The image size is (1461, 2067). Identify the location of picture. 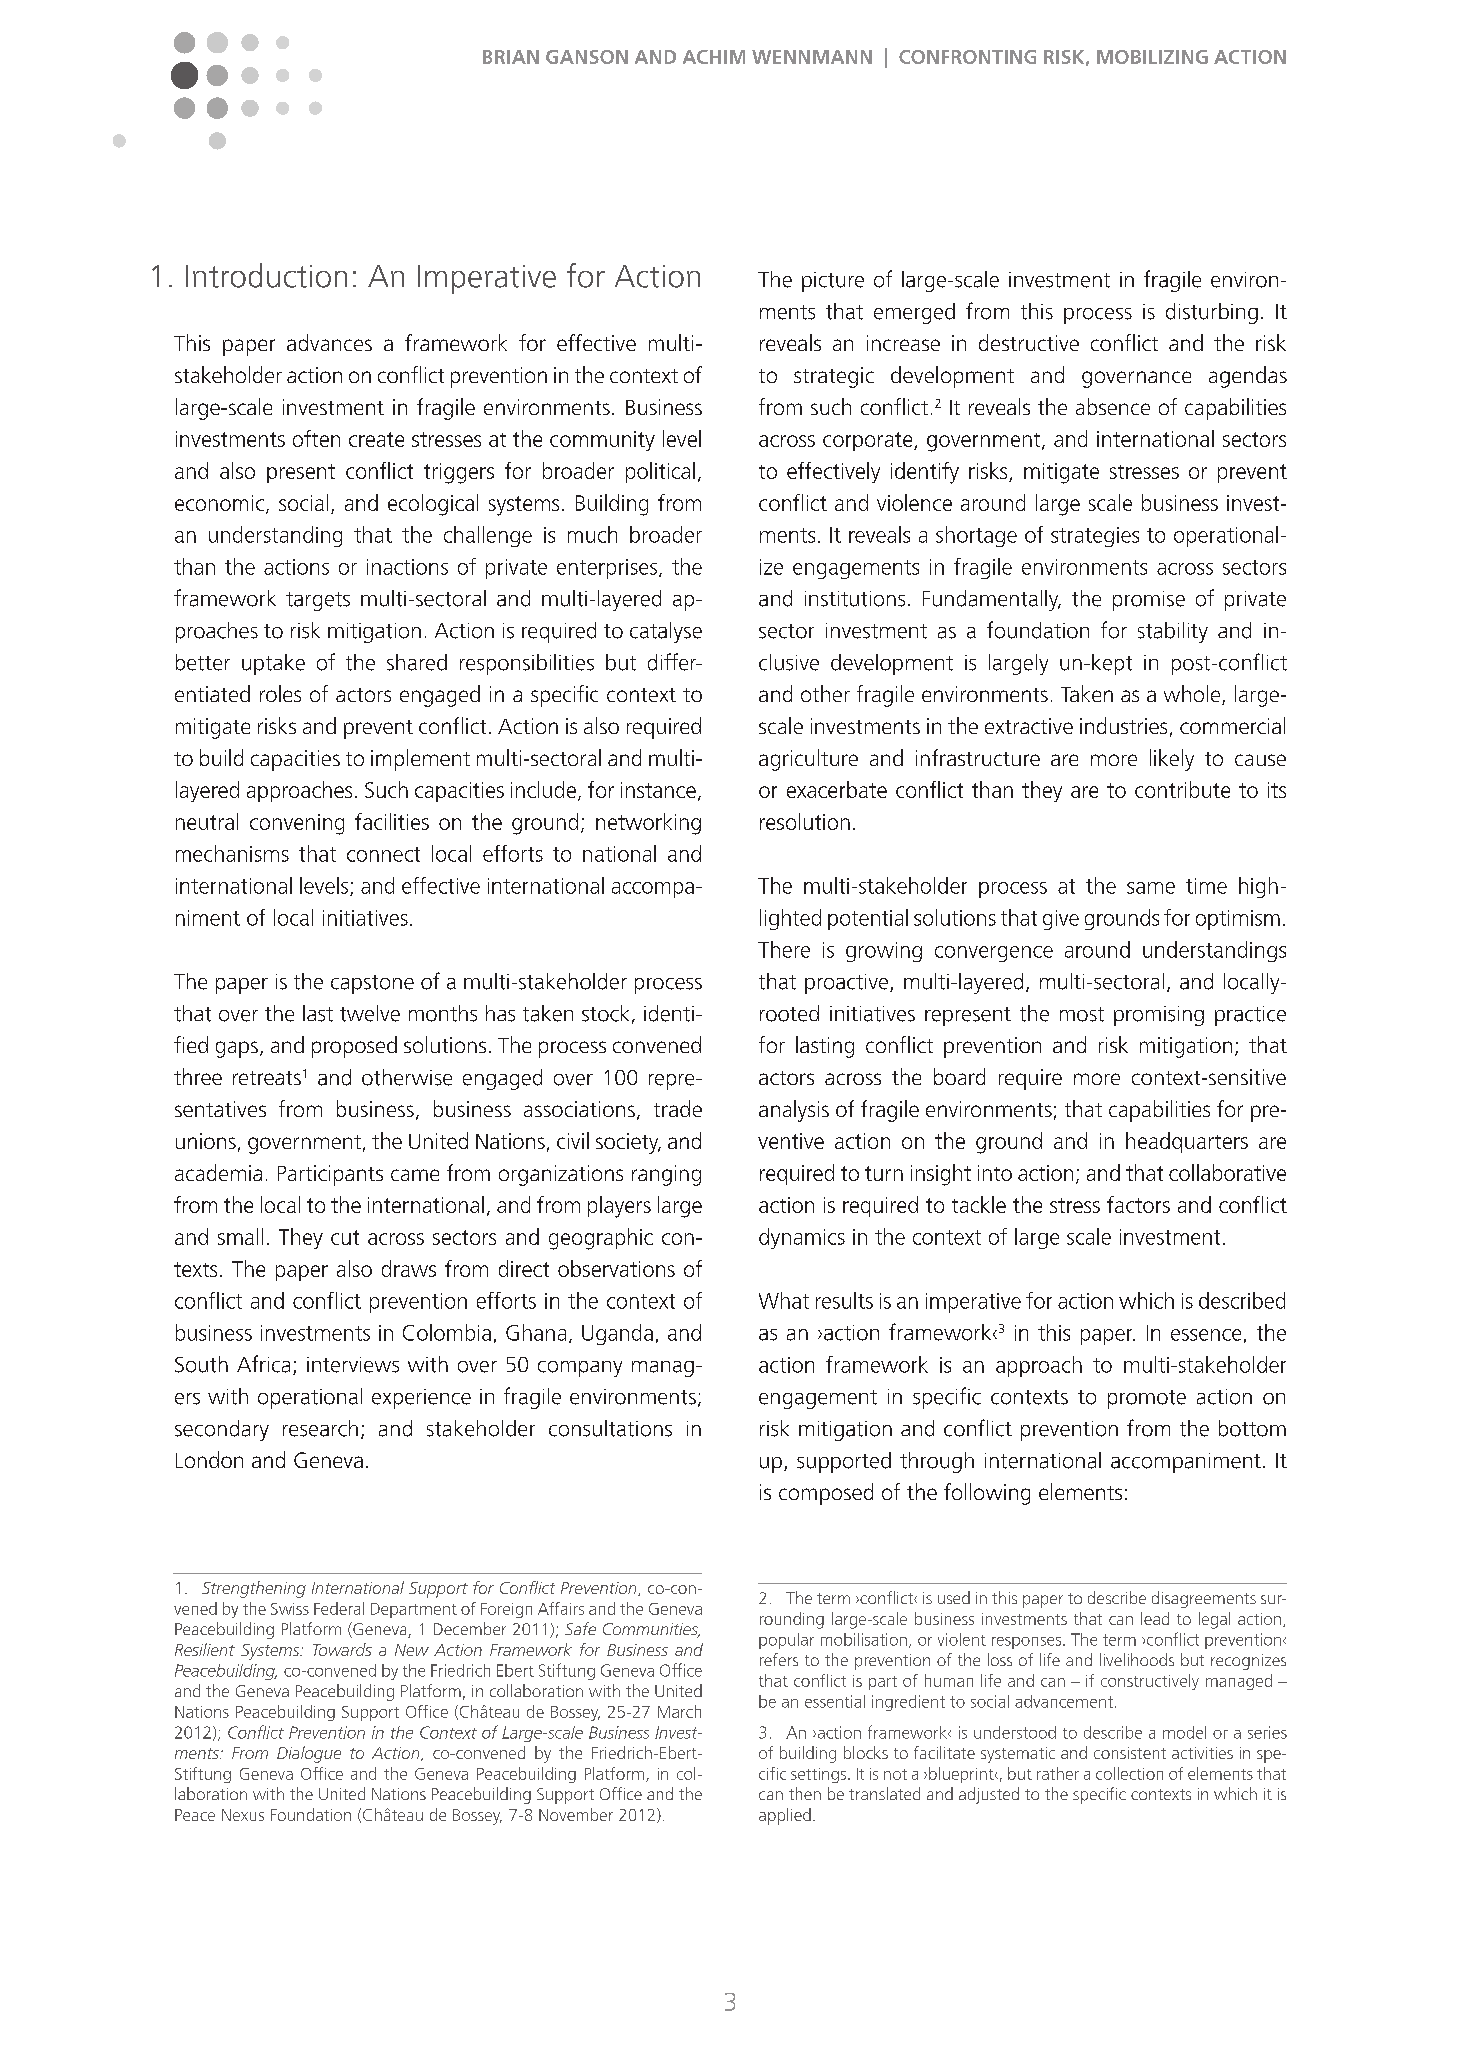
(833, 282).
